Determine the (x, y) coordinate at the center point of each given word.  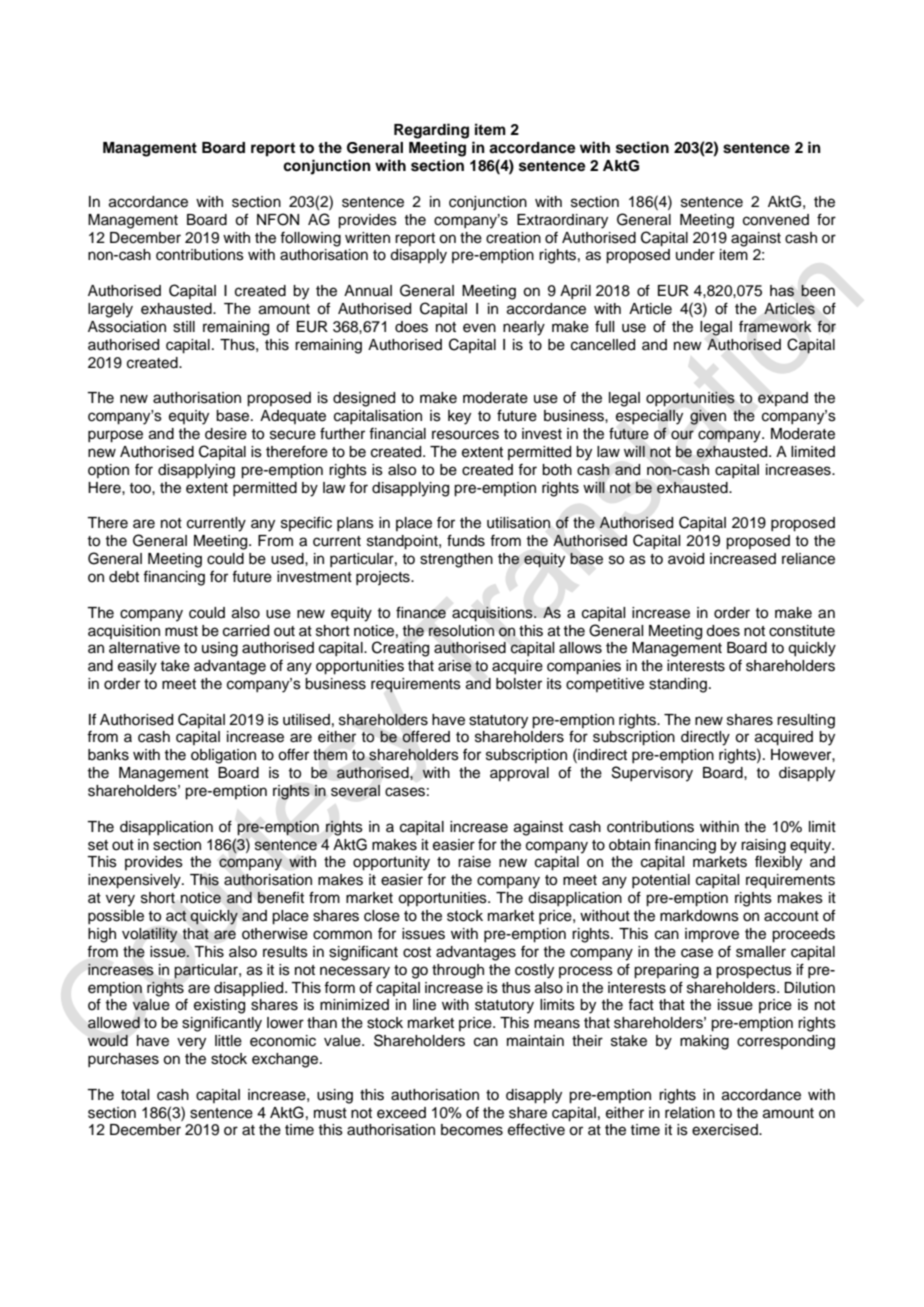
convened (776, 220)
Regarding (431, 131)
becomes (472, 1130)
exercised (726, 1130)
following (310, 239)
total (135, 1095)
